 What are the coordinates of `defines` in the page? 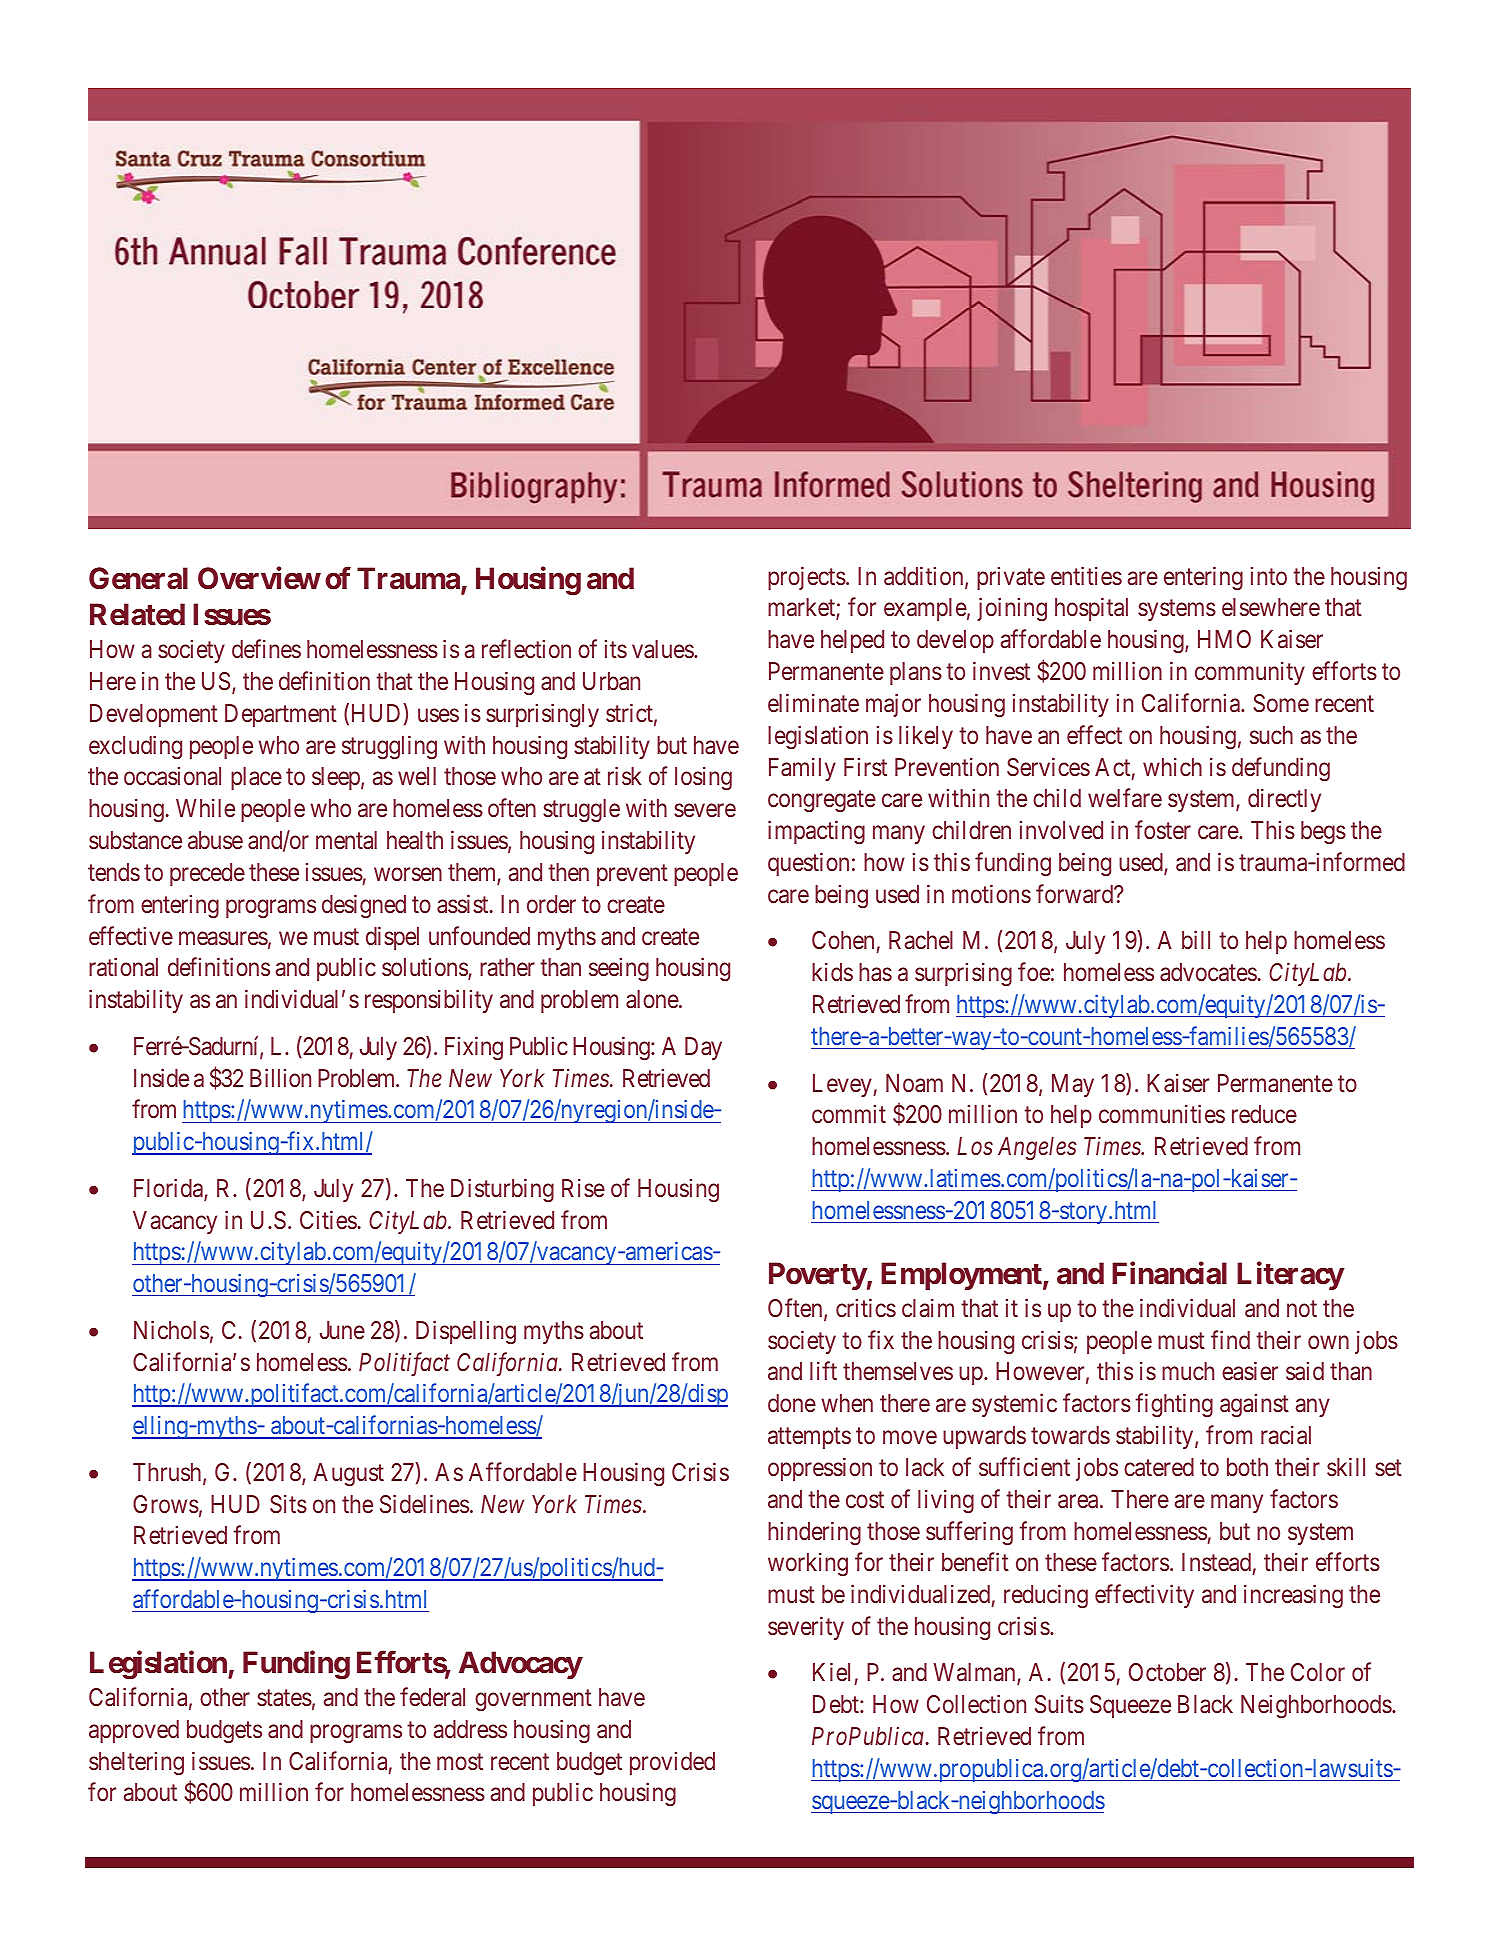 It's located at (266, 649).
